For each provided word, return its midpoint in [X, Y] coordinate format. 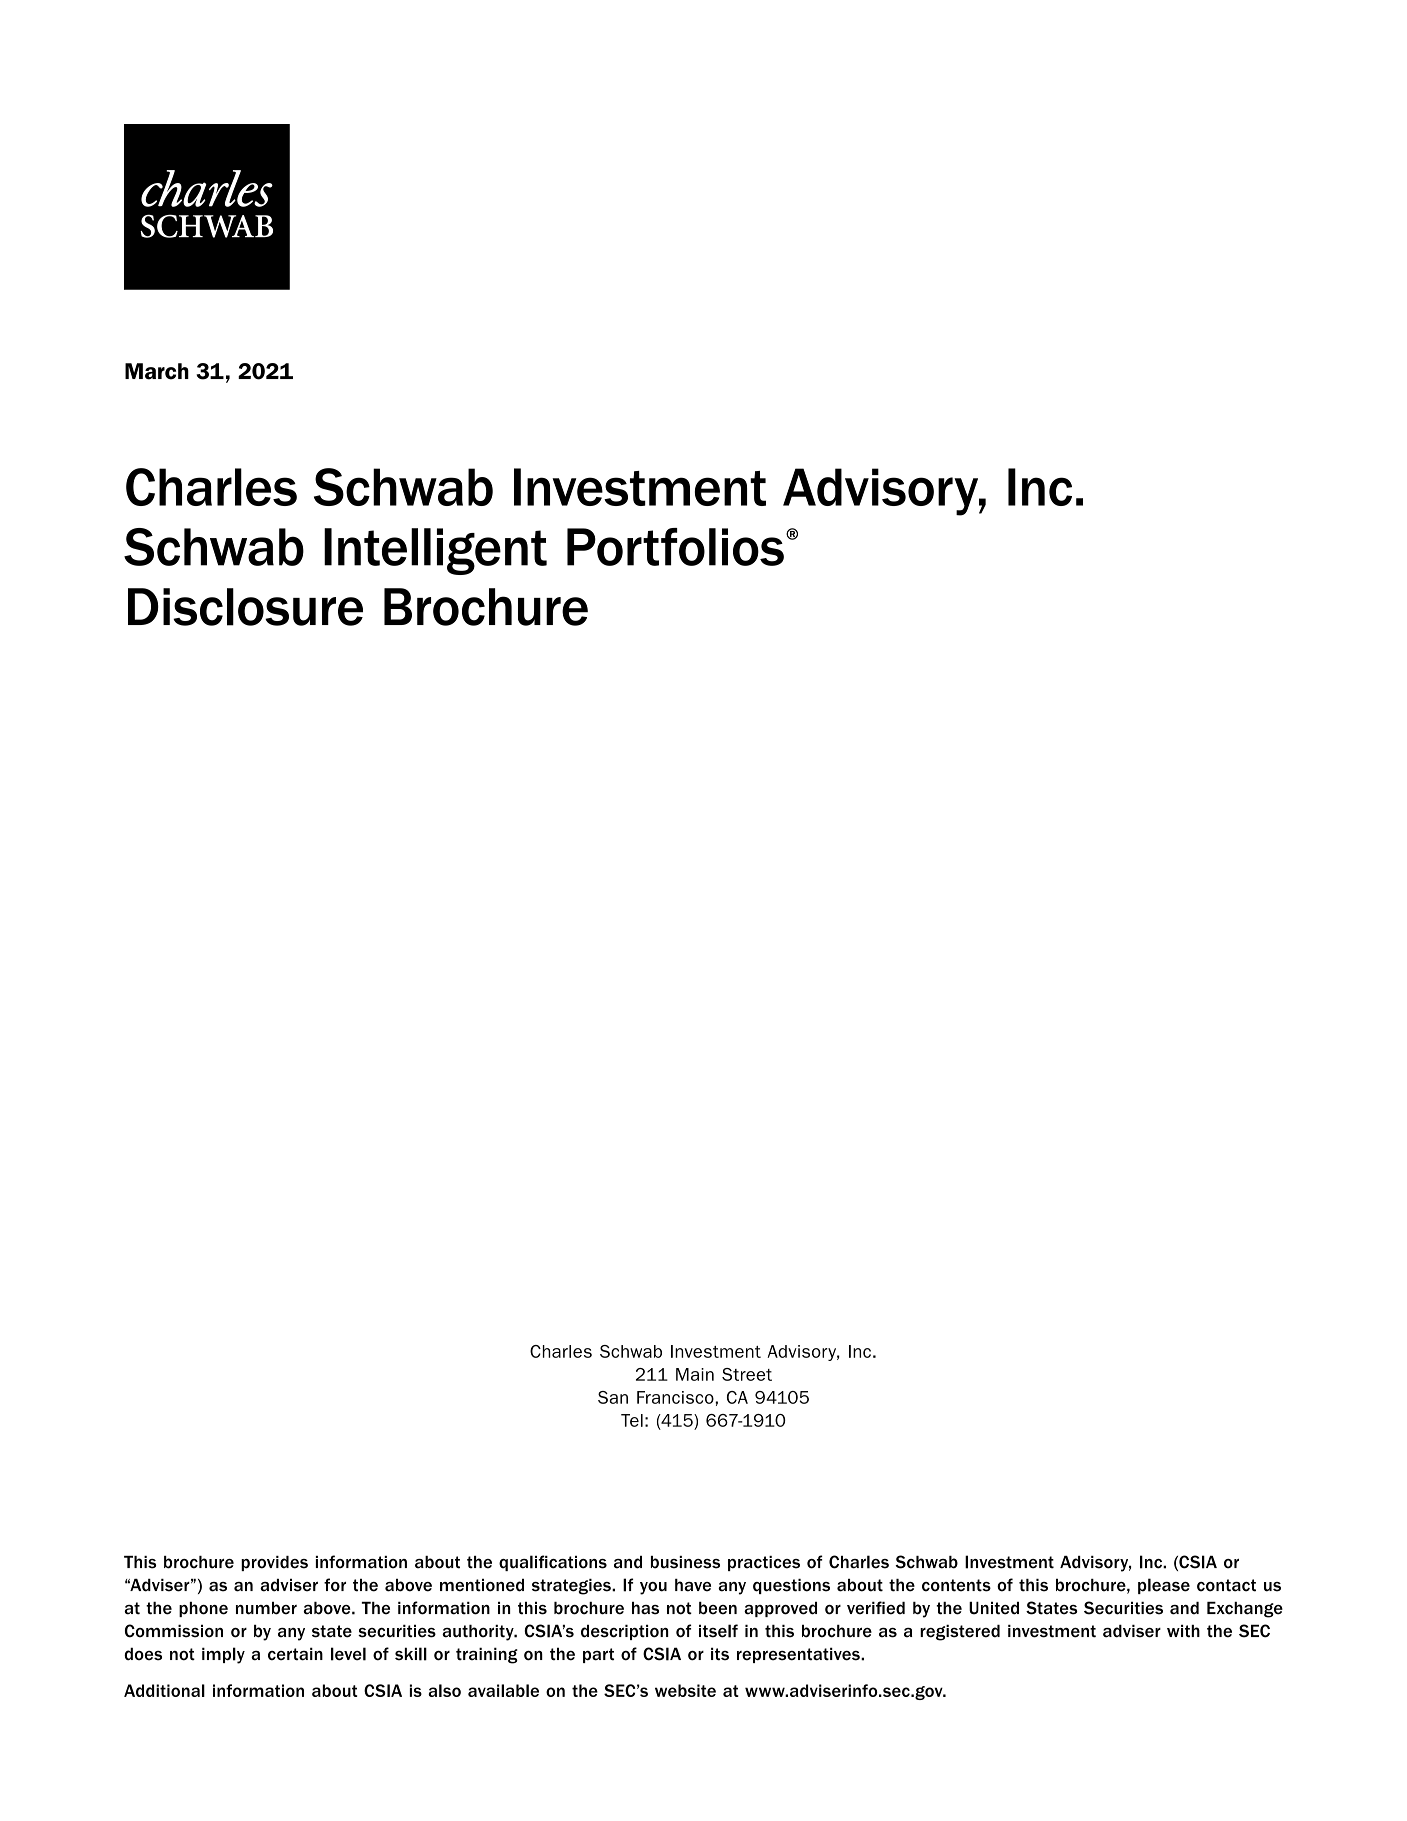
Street [747, 1374]
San [613, 1397]
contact [1226, 1585]
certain [295, 1654]
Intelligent [435, 551]
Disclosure [245, 607]
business [685, 1562]
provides [274, 1563]
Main [695, 1374]
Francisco [676, 1397]
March [157, 371]
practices [764, 1563]
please [1164, 1586]
